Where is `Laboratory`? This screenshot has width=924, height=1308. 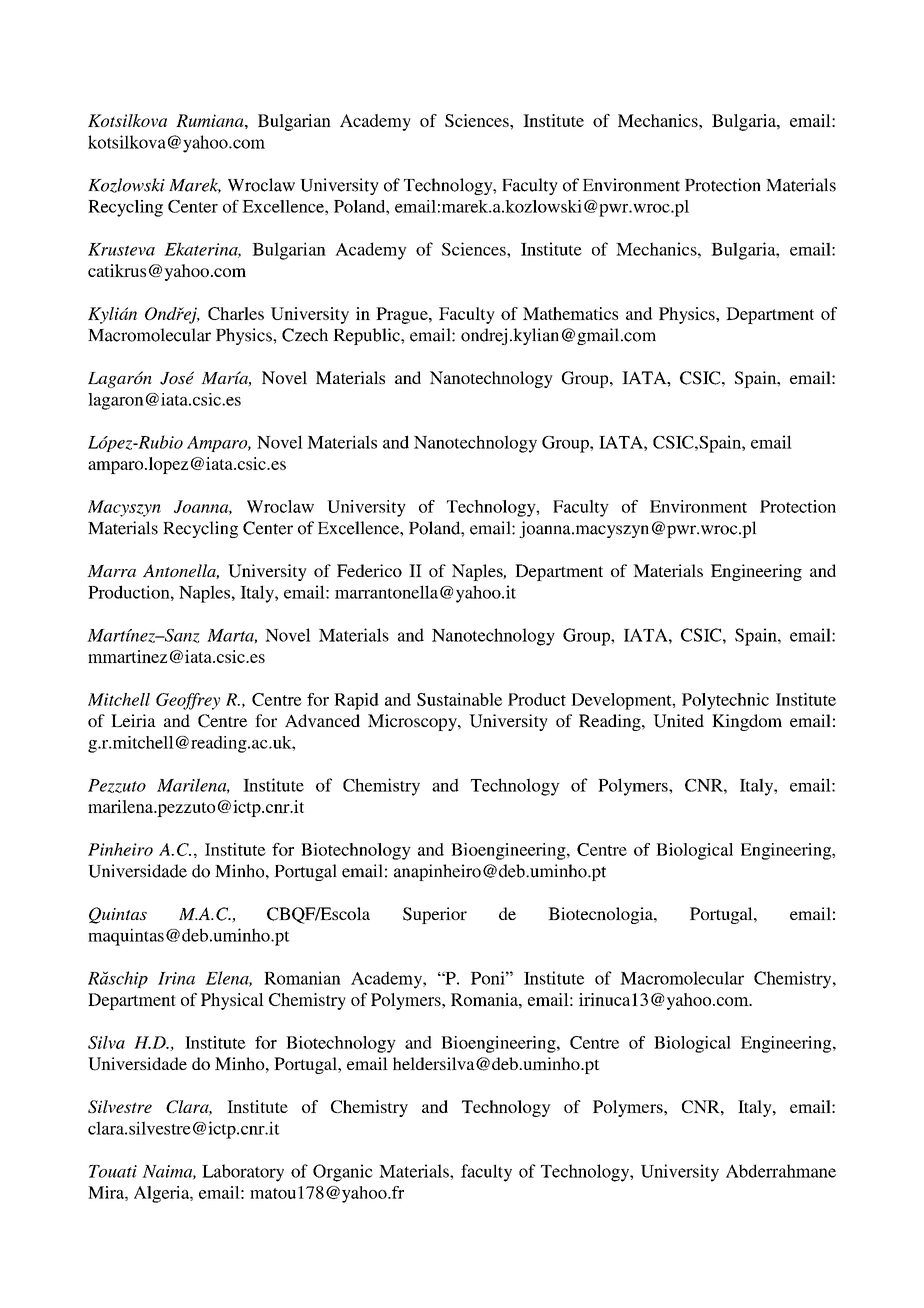 Laboratory is located at coordinates (243, 1173).
